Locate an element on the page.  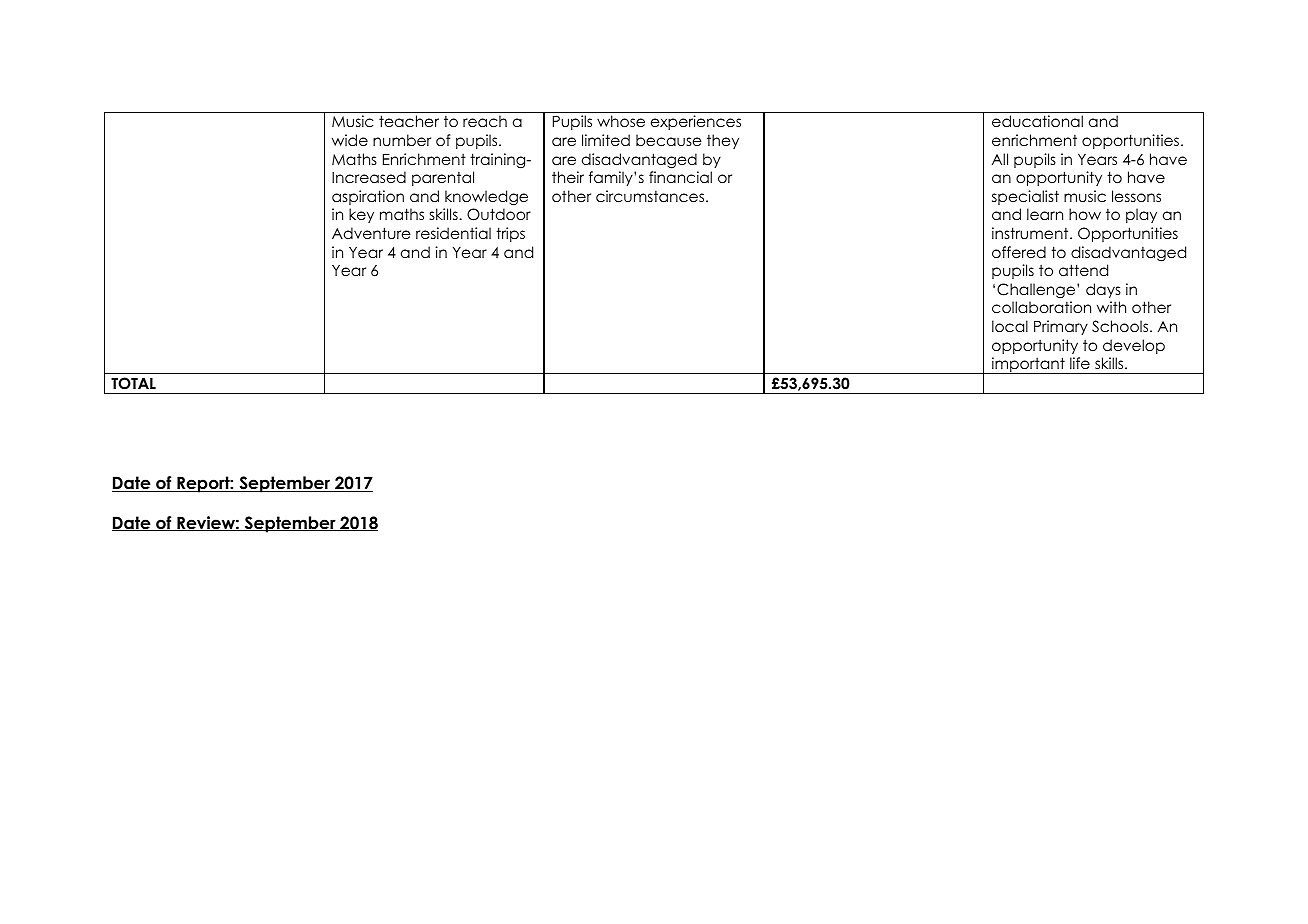
educational is located at coordinates (1037, 121).
